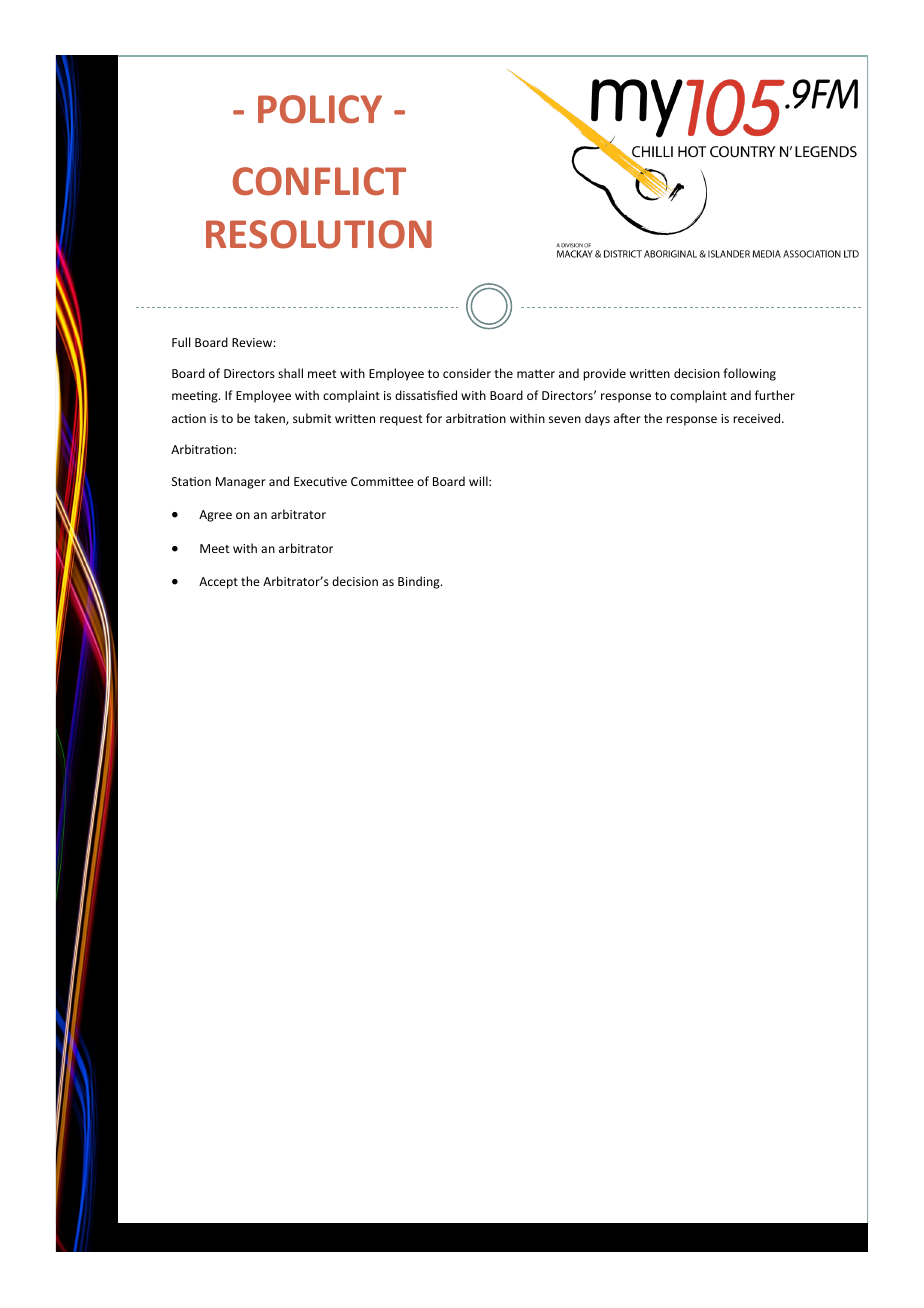 This screenshot has width=924, height=1308. What do you see at coordinates (218, 583) in the screenshot?
I see `Accept` at bounding box center [218, 583].
